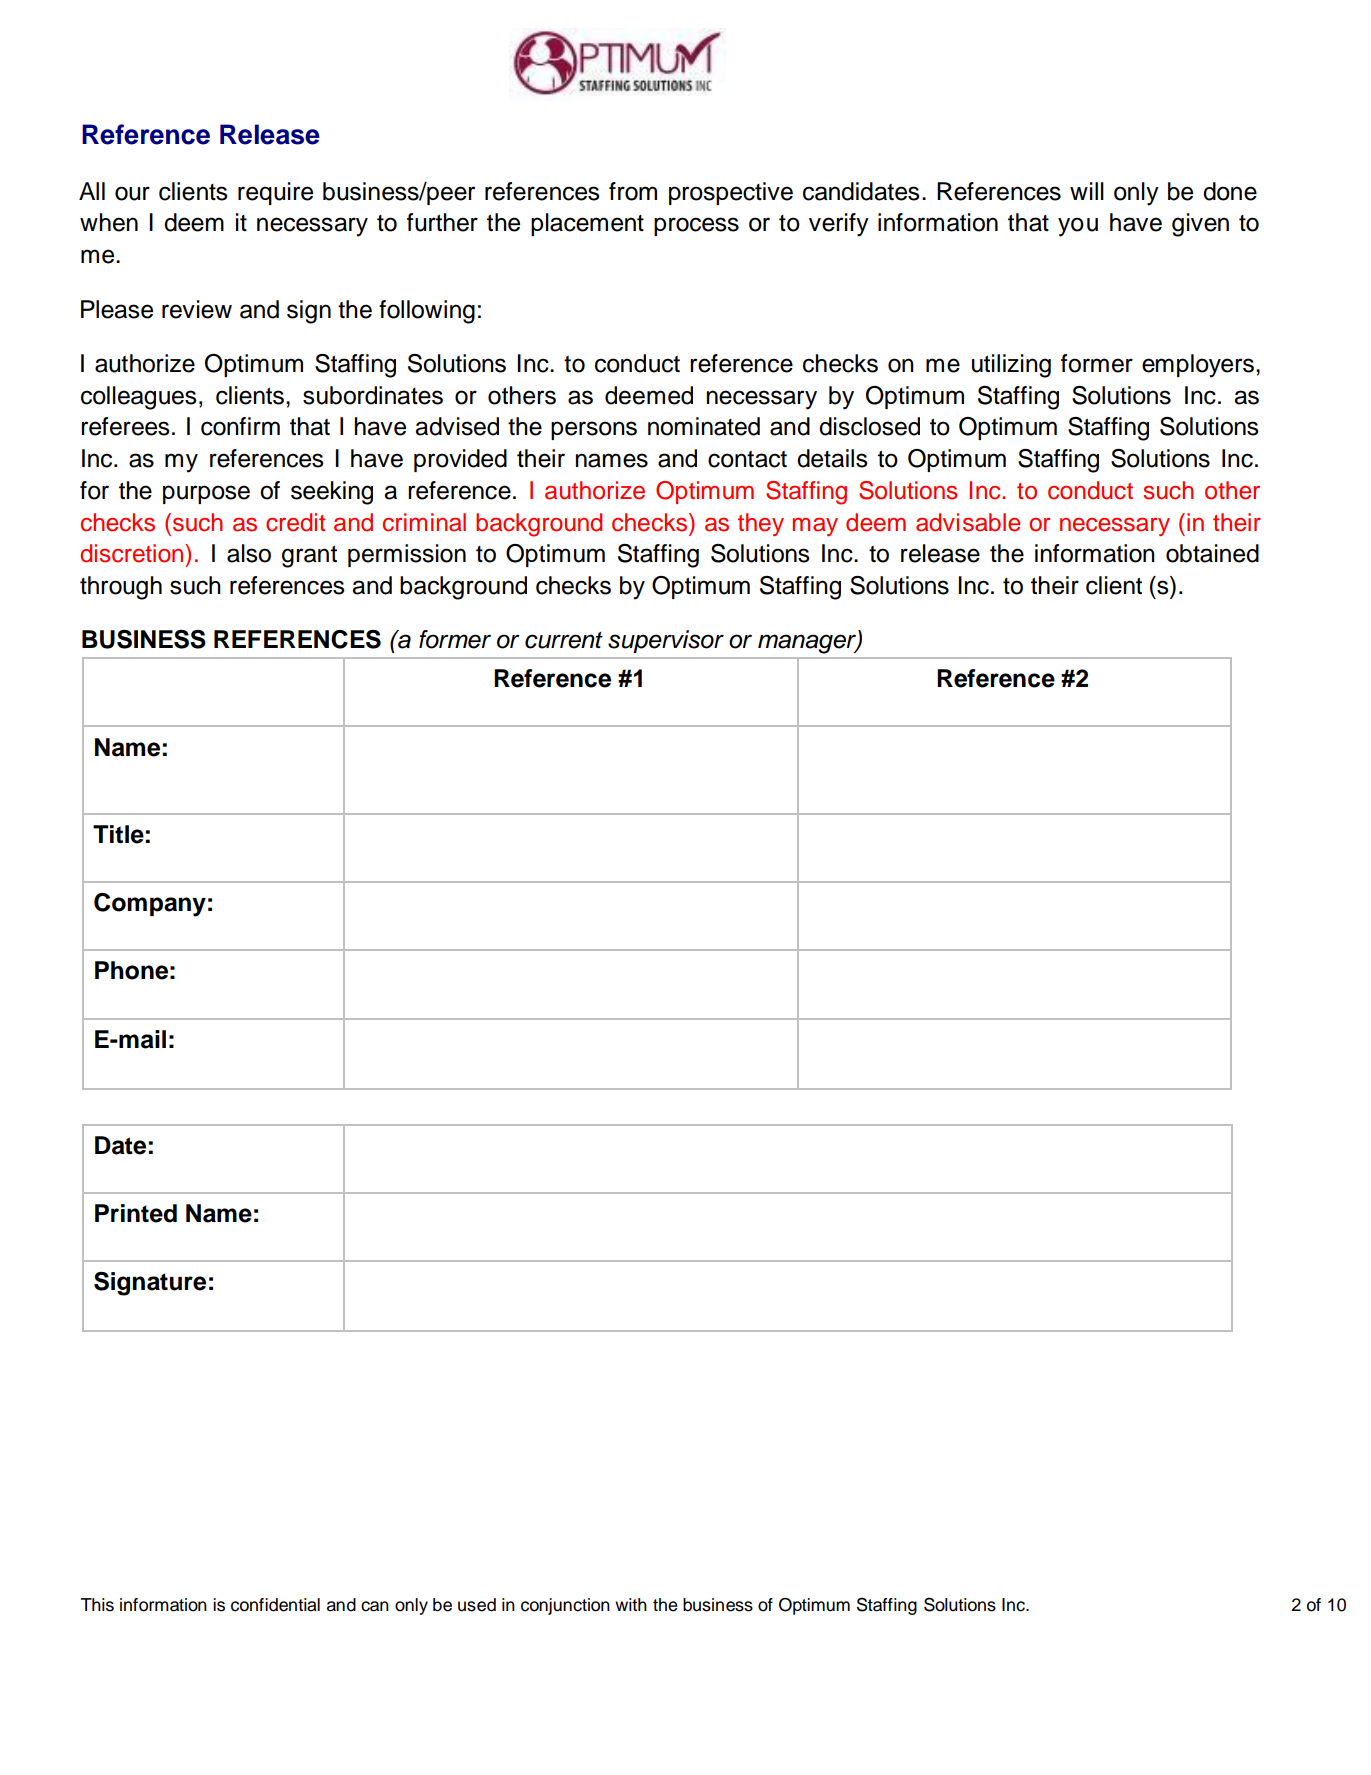  Describe the element at coordinates (136, 1213) in the document. I see `Printed` at that location.
